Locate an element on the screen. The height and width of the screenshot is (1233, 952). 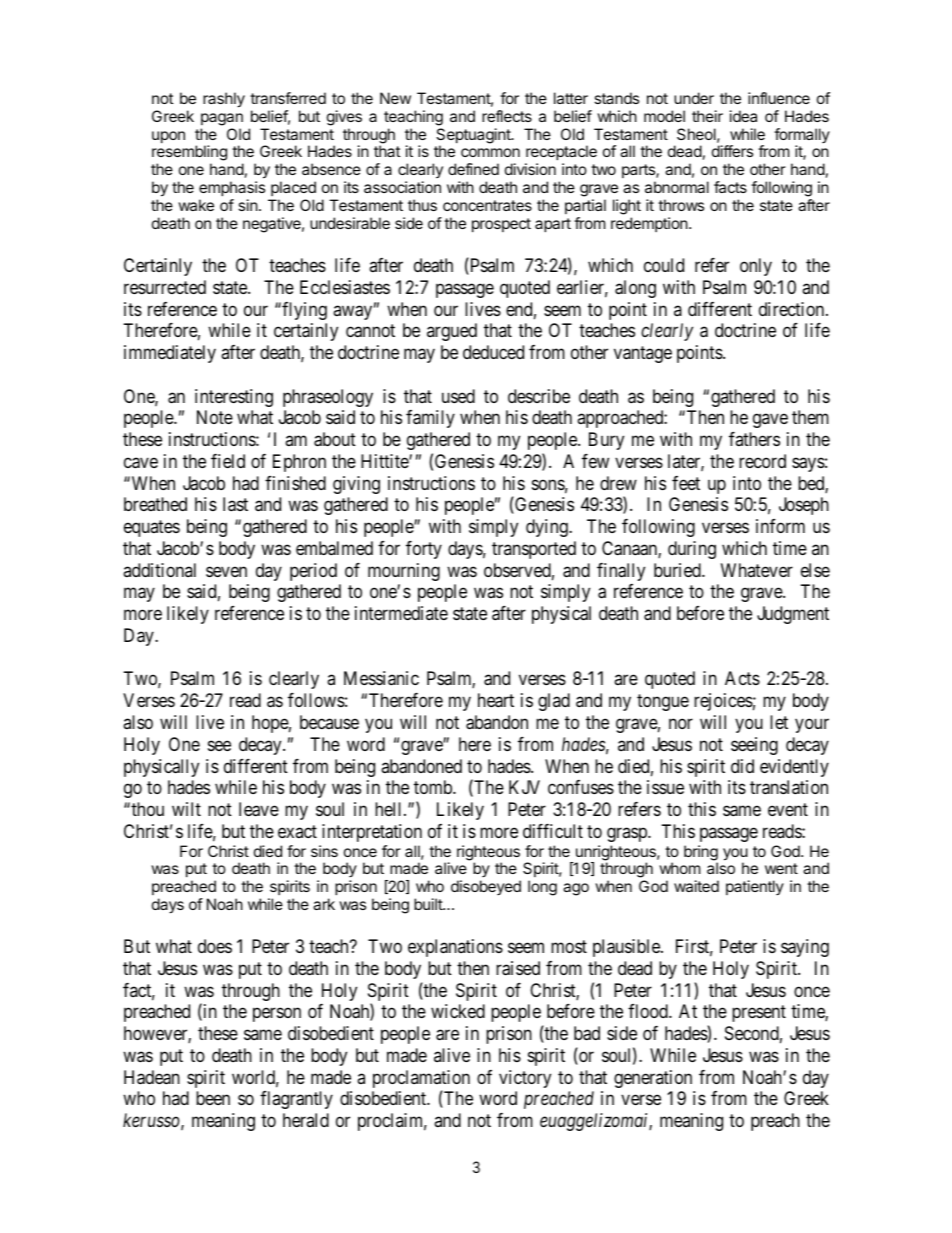
tomb is located at coordinates (434, 787).
